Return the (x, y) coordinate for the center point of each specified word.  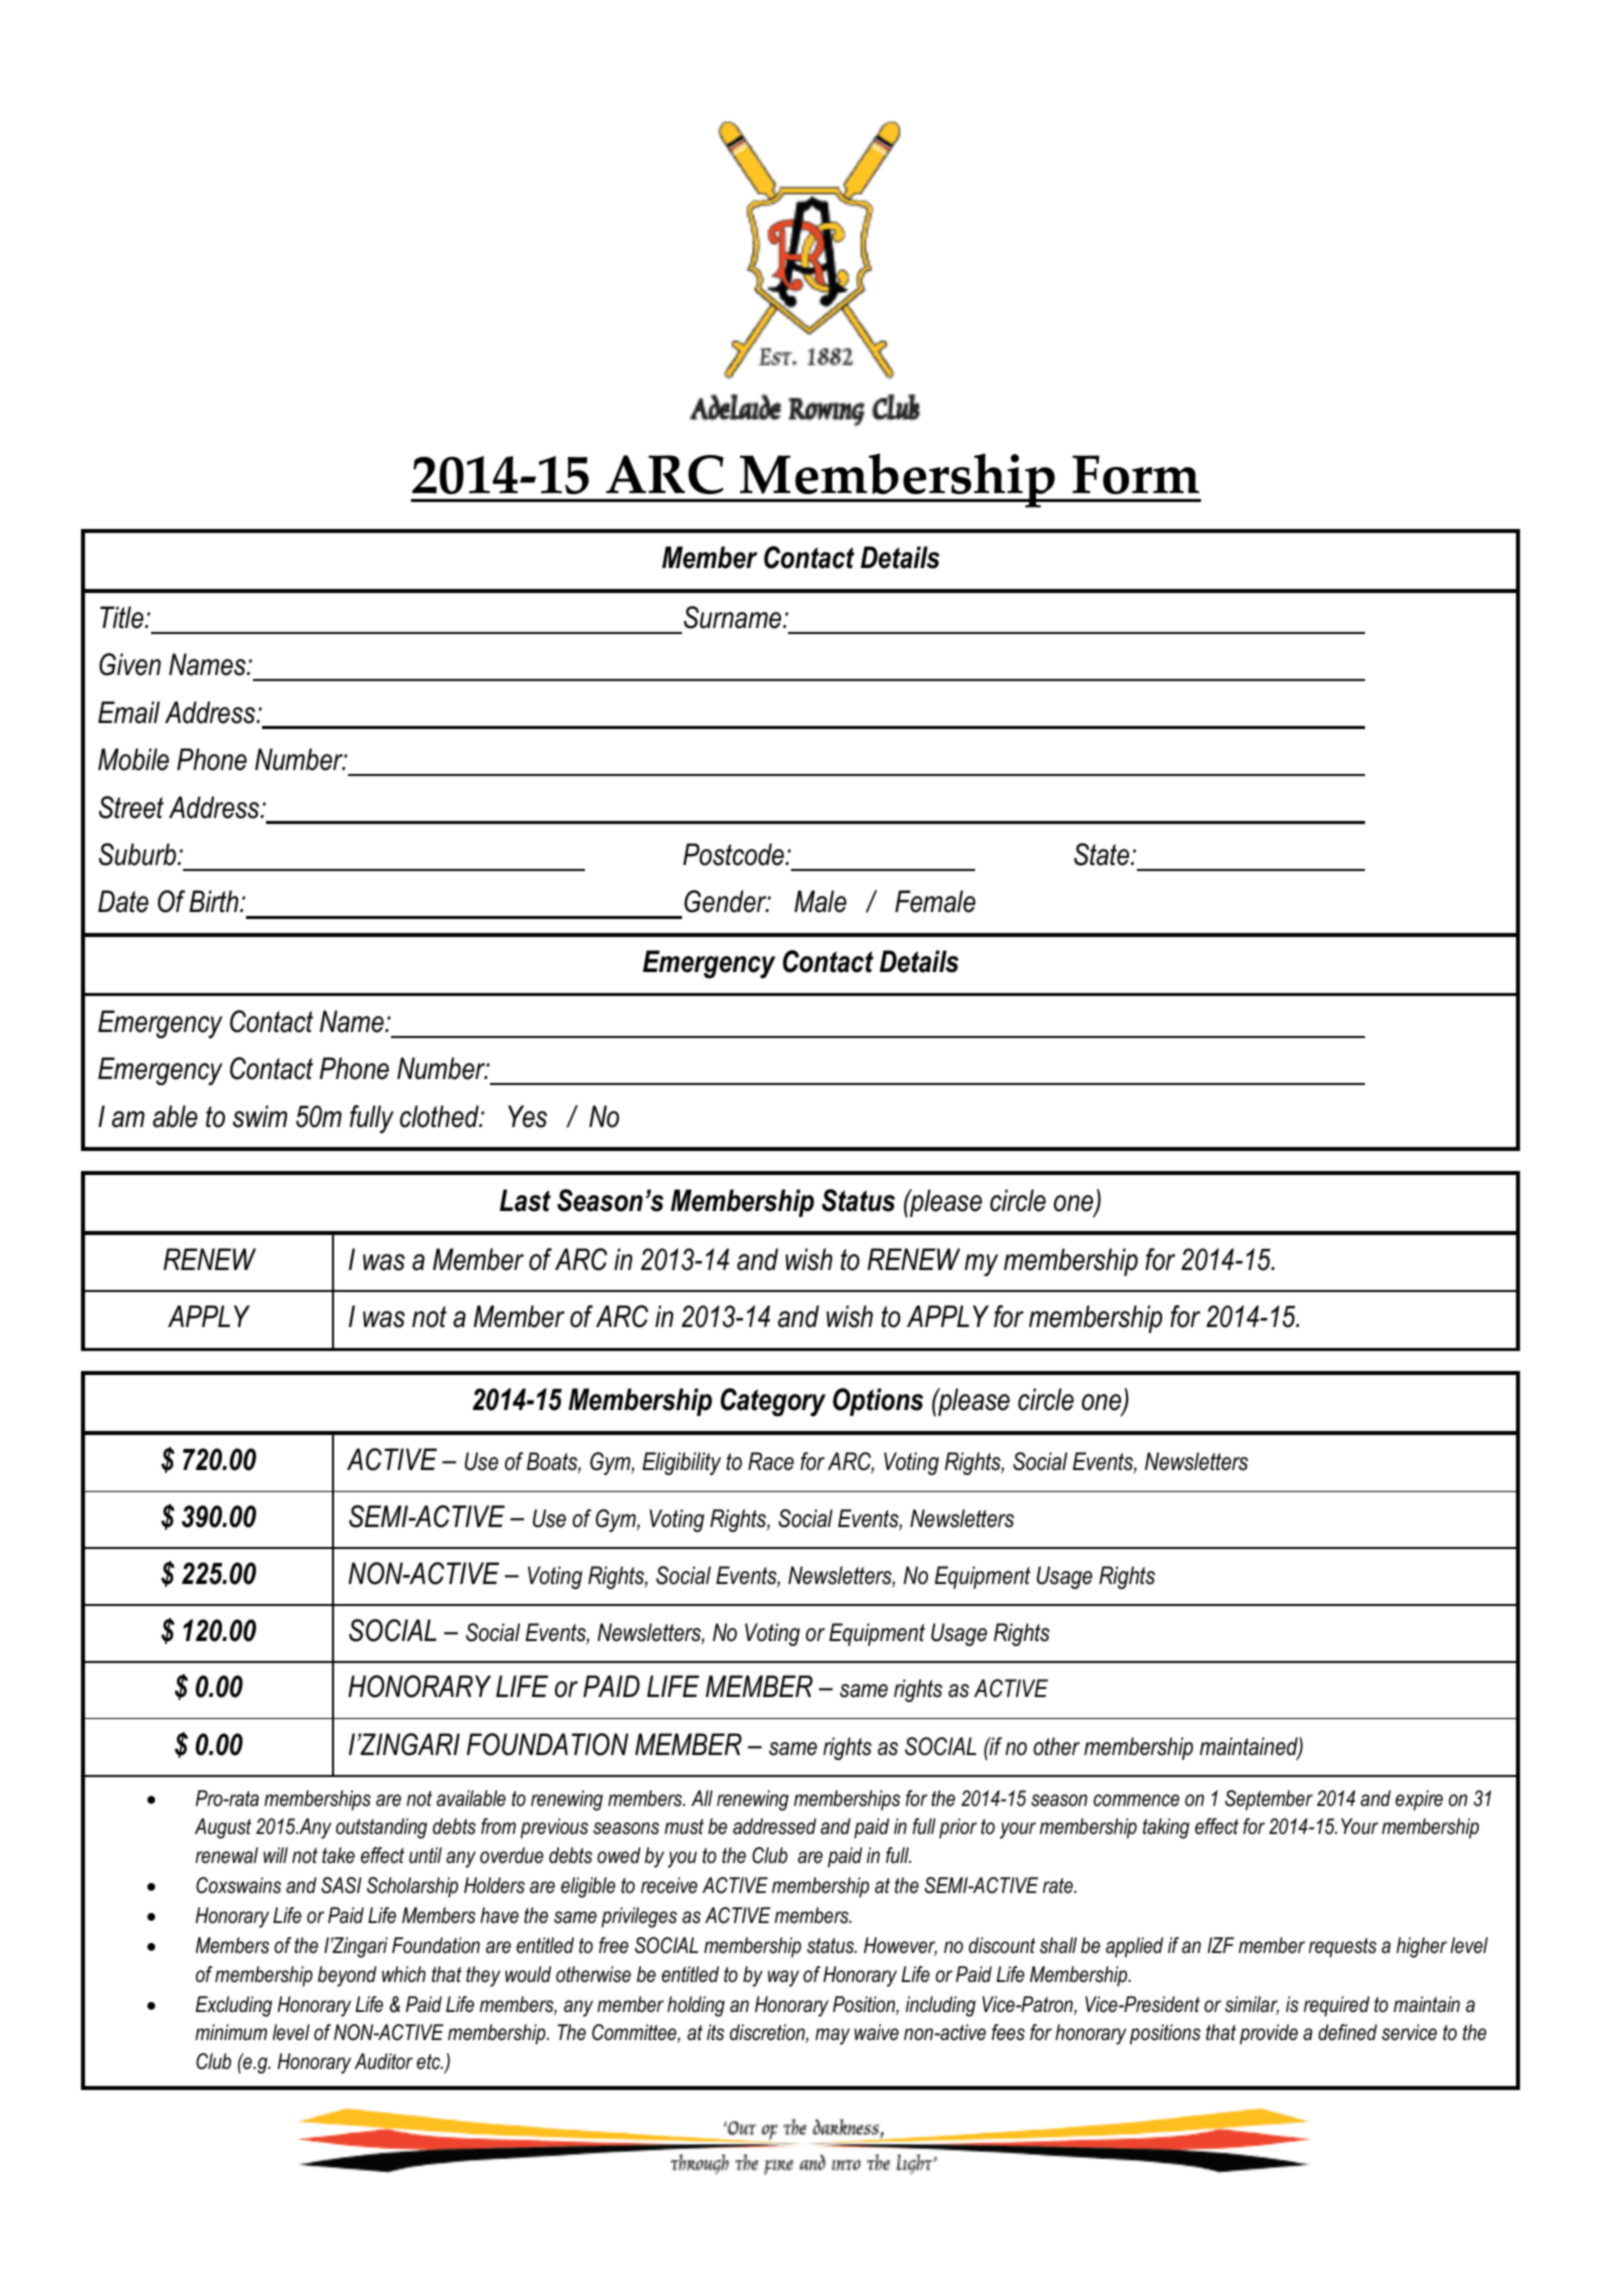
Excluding (234, 2006)
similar (1252, 2005)
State (1103, 854)
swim (260, 1116)
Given (130, 664)
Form (1135, 474)
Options (878, 1402)
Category (773, 1402)
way (783, 1978)
